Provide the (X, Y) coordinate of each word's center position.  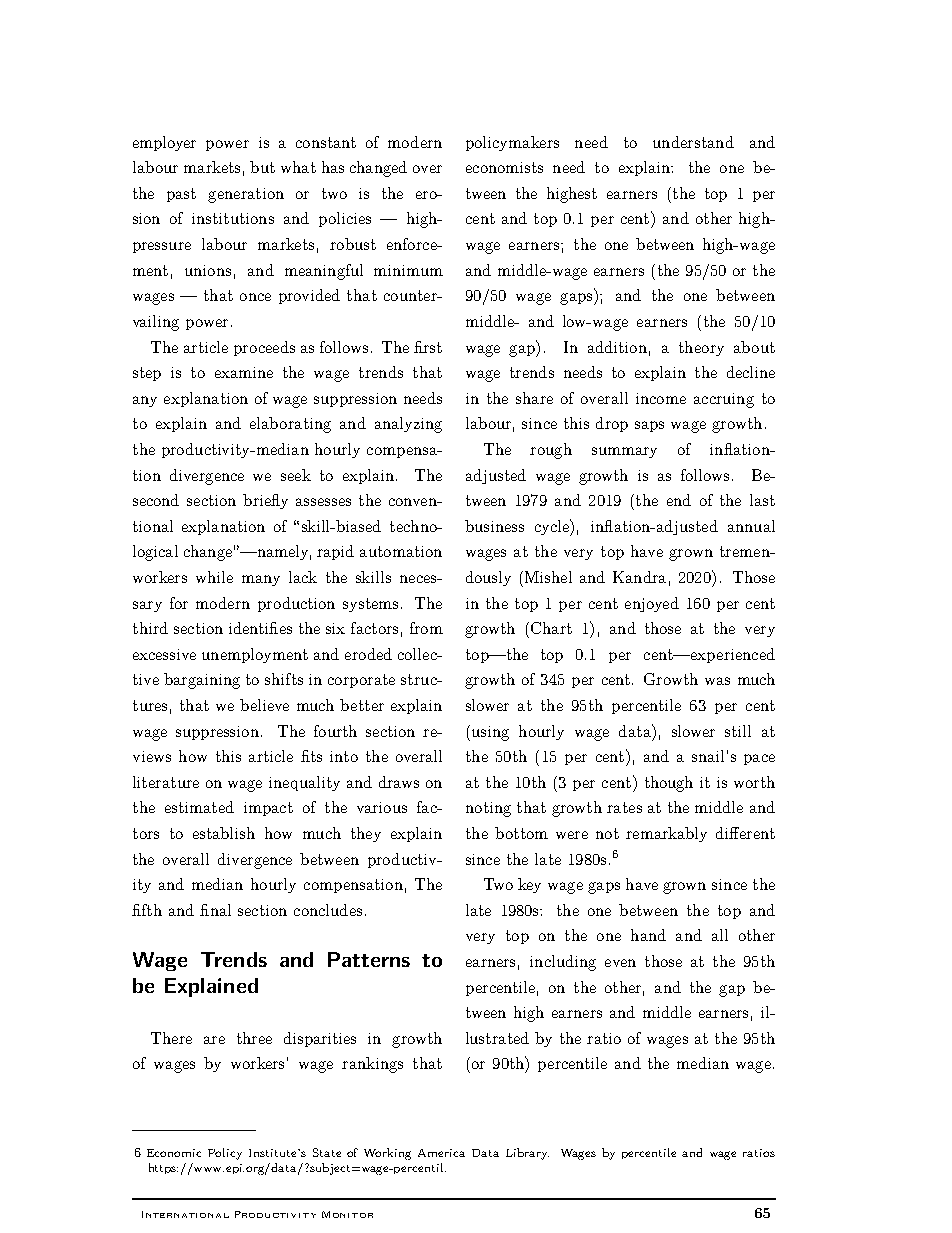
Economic (174, 1153)
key (529, 885)
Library (527, 1154)
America (441, 1153)
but (262, 167)
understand (693, 142)
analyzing (408, 425)
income (661, 398)
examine (244, 372)
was (717, 681)
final (215, 910)
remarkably (666, 834)
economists (504, 167)
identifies (260, 628)
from (426, 628)
